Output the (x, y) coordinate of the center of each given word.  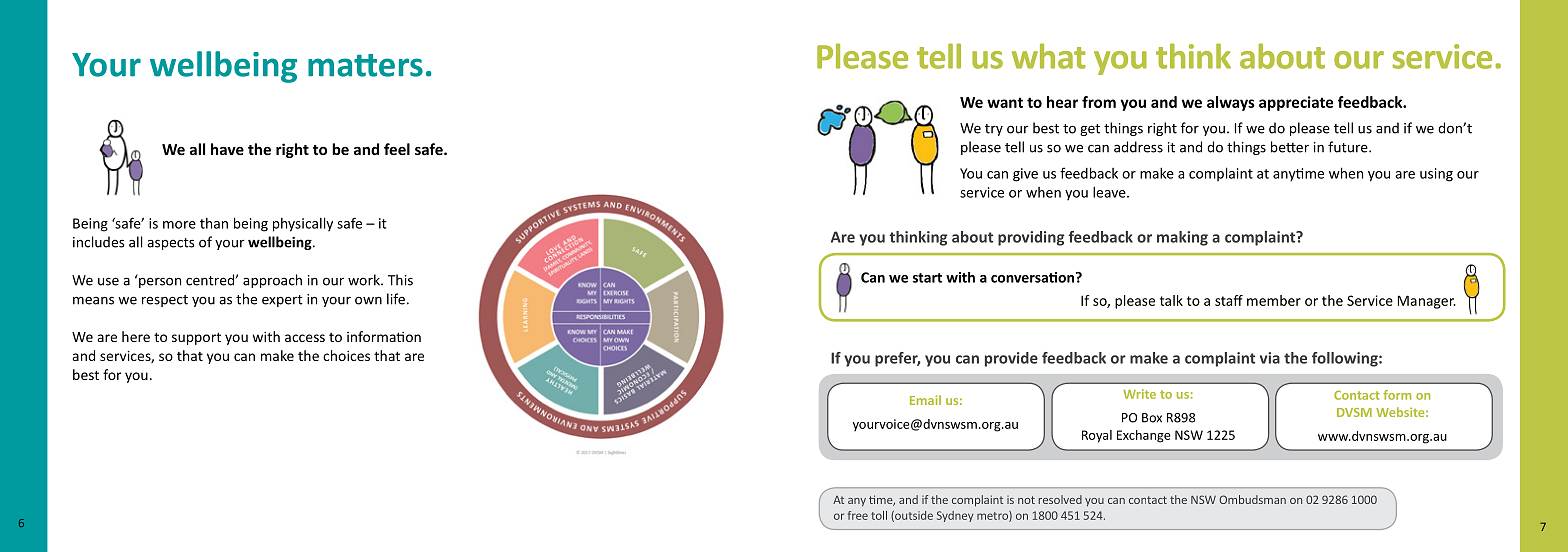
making (1182, 238)
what (1049, 56)
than (214, 223)
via (1270, 358)
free (858, 515)
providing (1031, 238)
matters (365, 65)
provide (1011, 359)
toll (879, 515)
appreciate (1296, 103)
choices (346, 355)
